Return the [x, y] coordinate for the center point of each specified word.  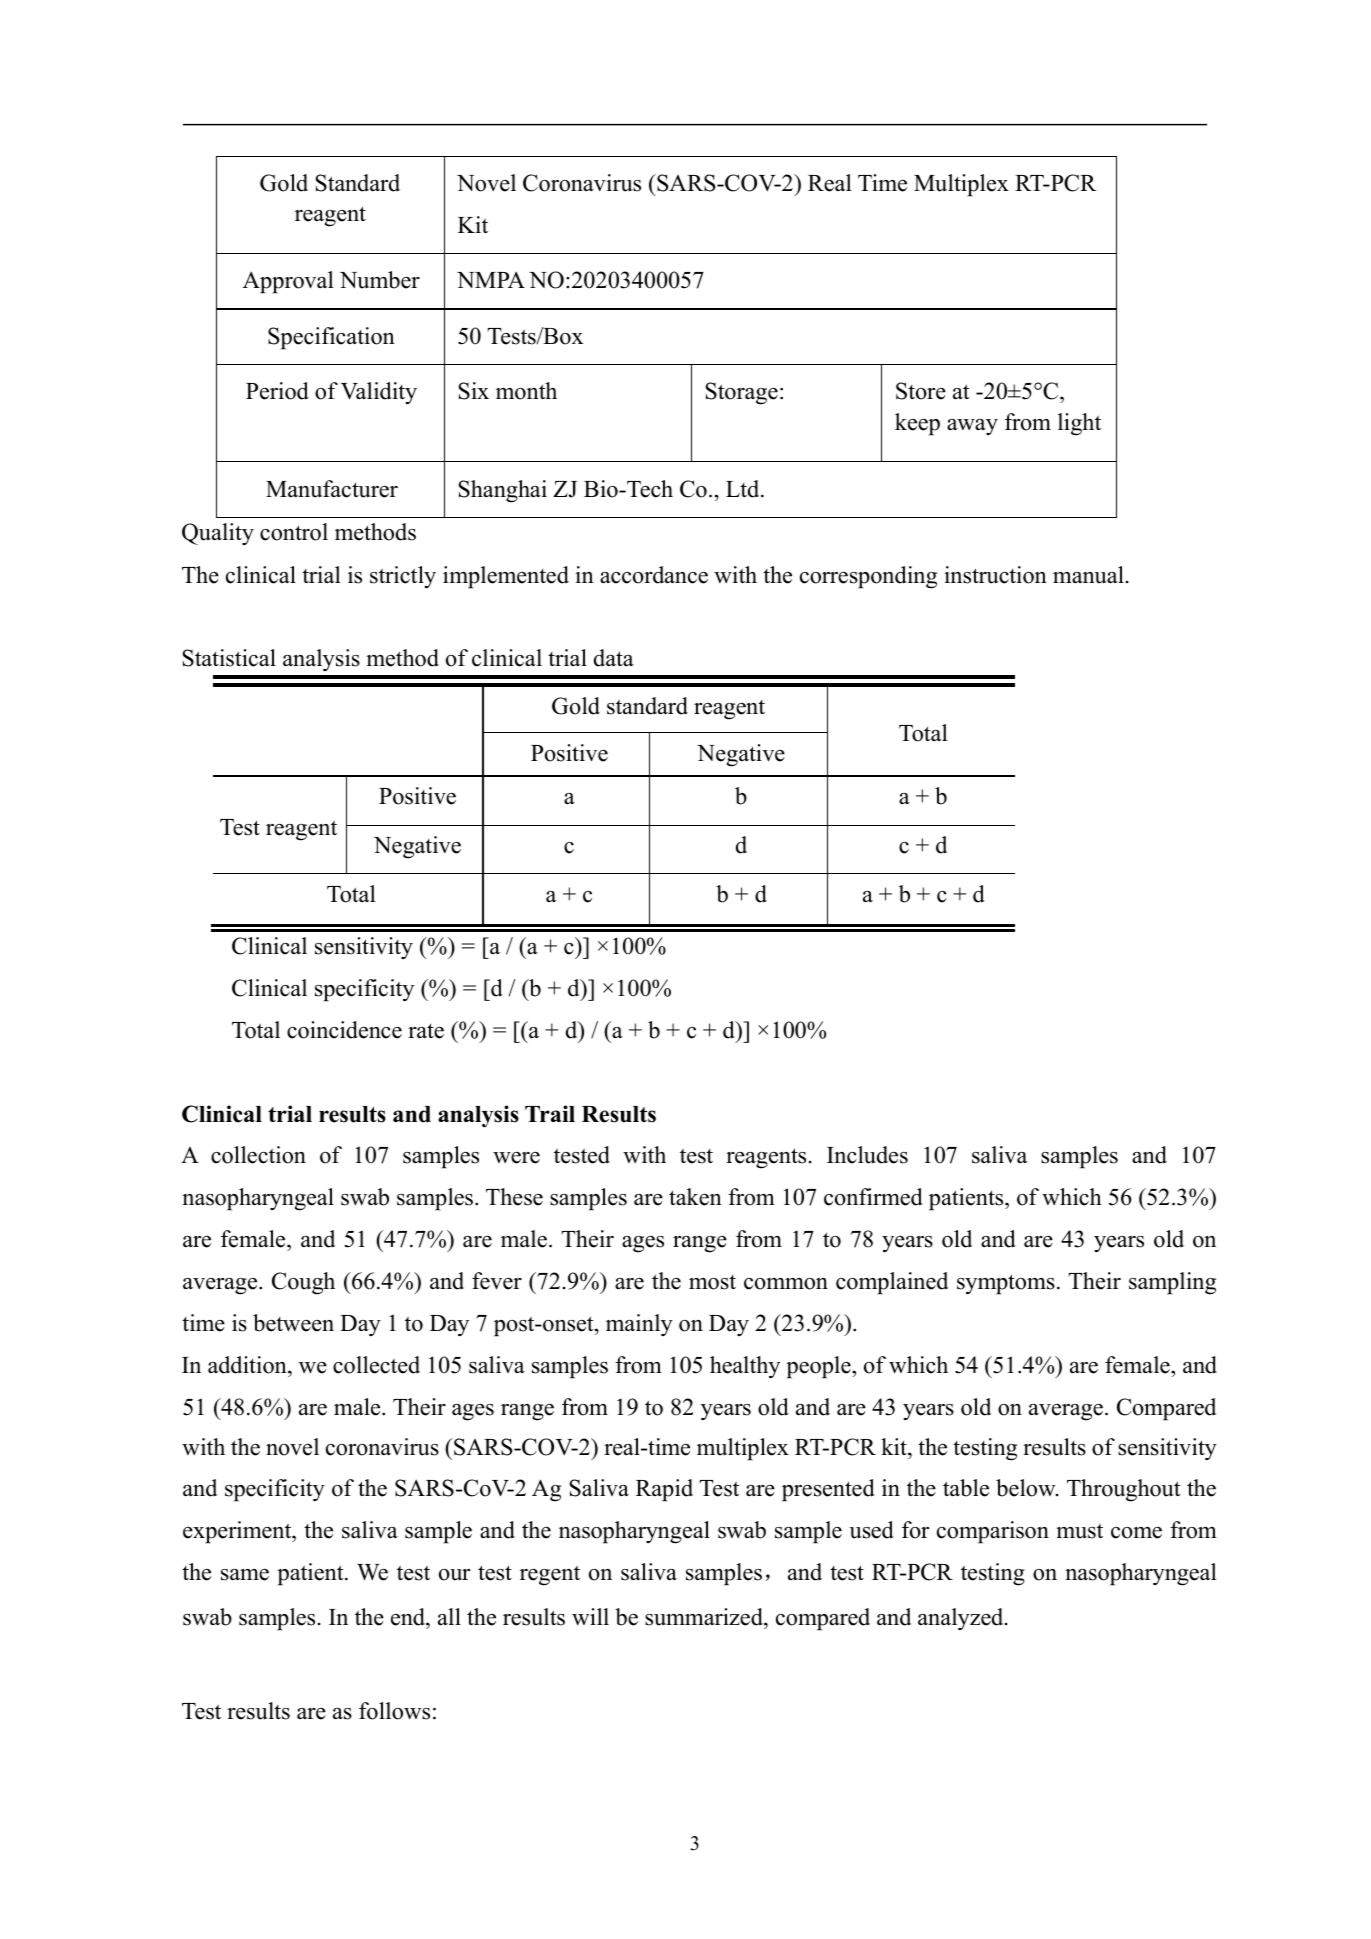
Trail [550, 1113]
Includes [867, 1155]
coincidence [344, 1030]
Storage [741, 393]
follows [394, 1711]
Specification [331, 338]
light [1079, 424]
